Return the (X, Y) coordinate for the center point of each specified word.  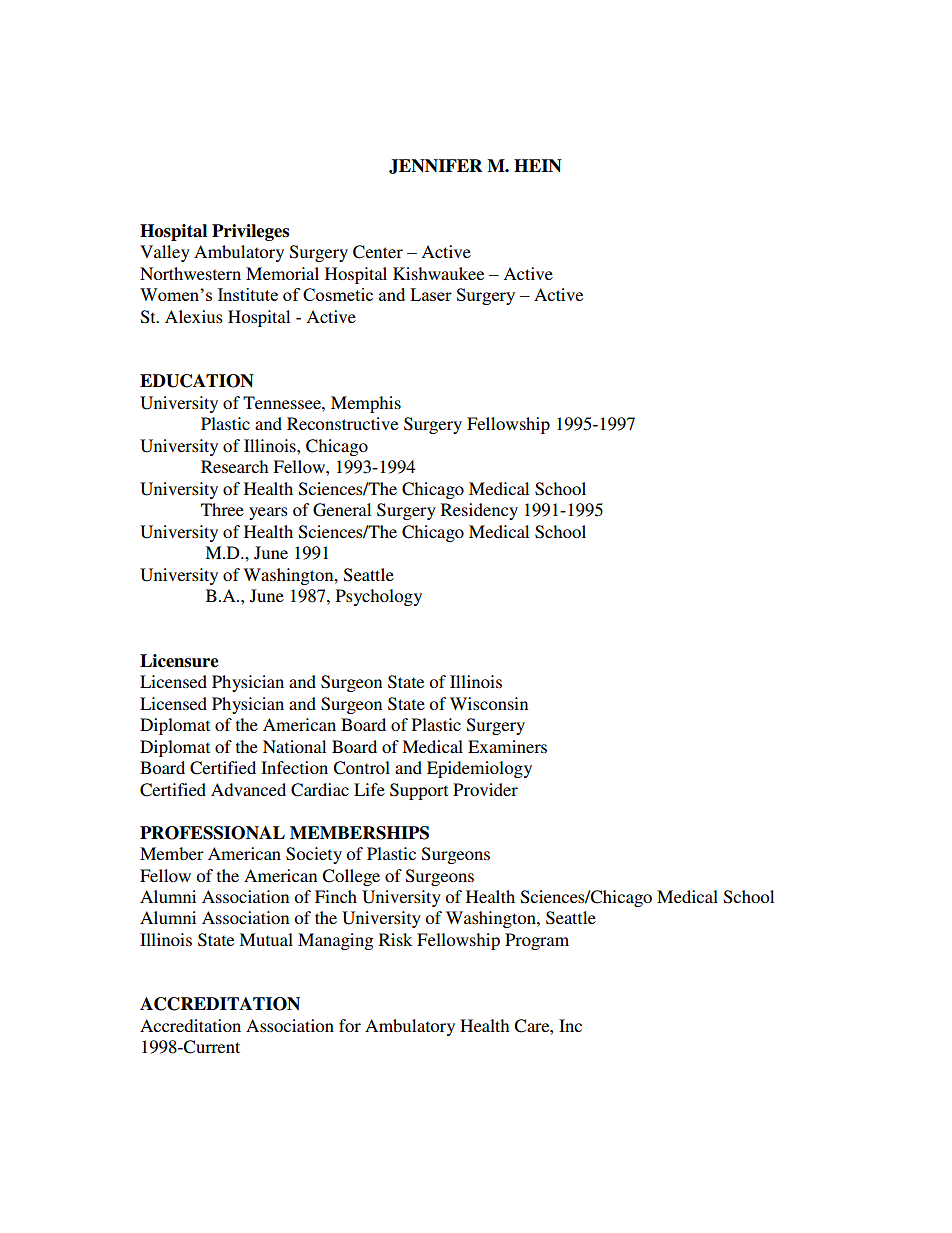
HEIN (538, 166)
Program (537, 941)
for (350, 1025)
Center (378, 252)
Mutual (266, 939)
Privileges (250, 232)
